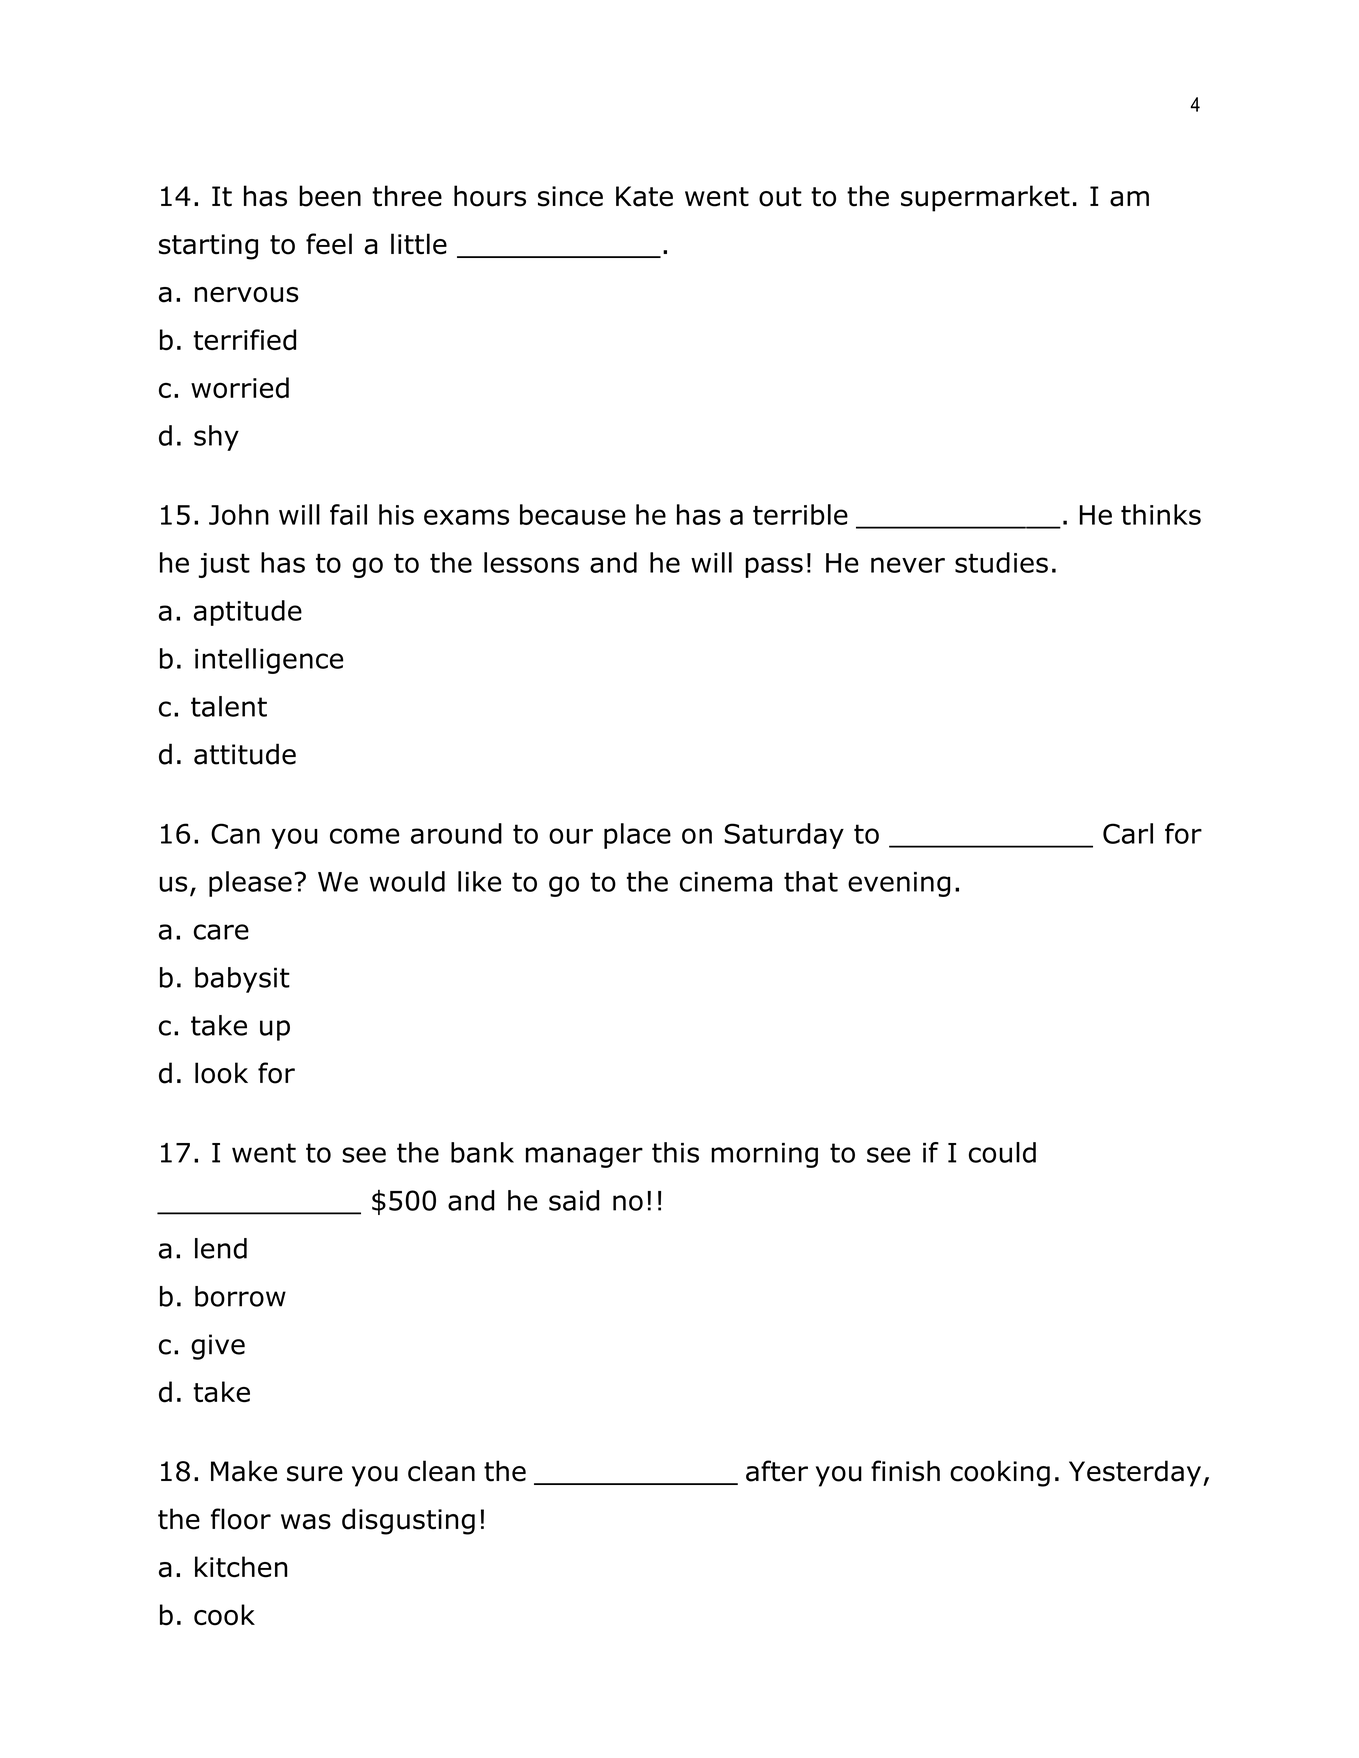 The image size is (1359, 1758). I want to click on Kate, so click(644, 196).
